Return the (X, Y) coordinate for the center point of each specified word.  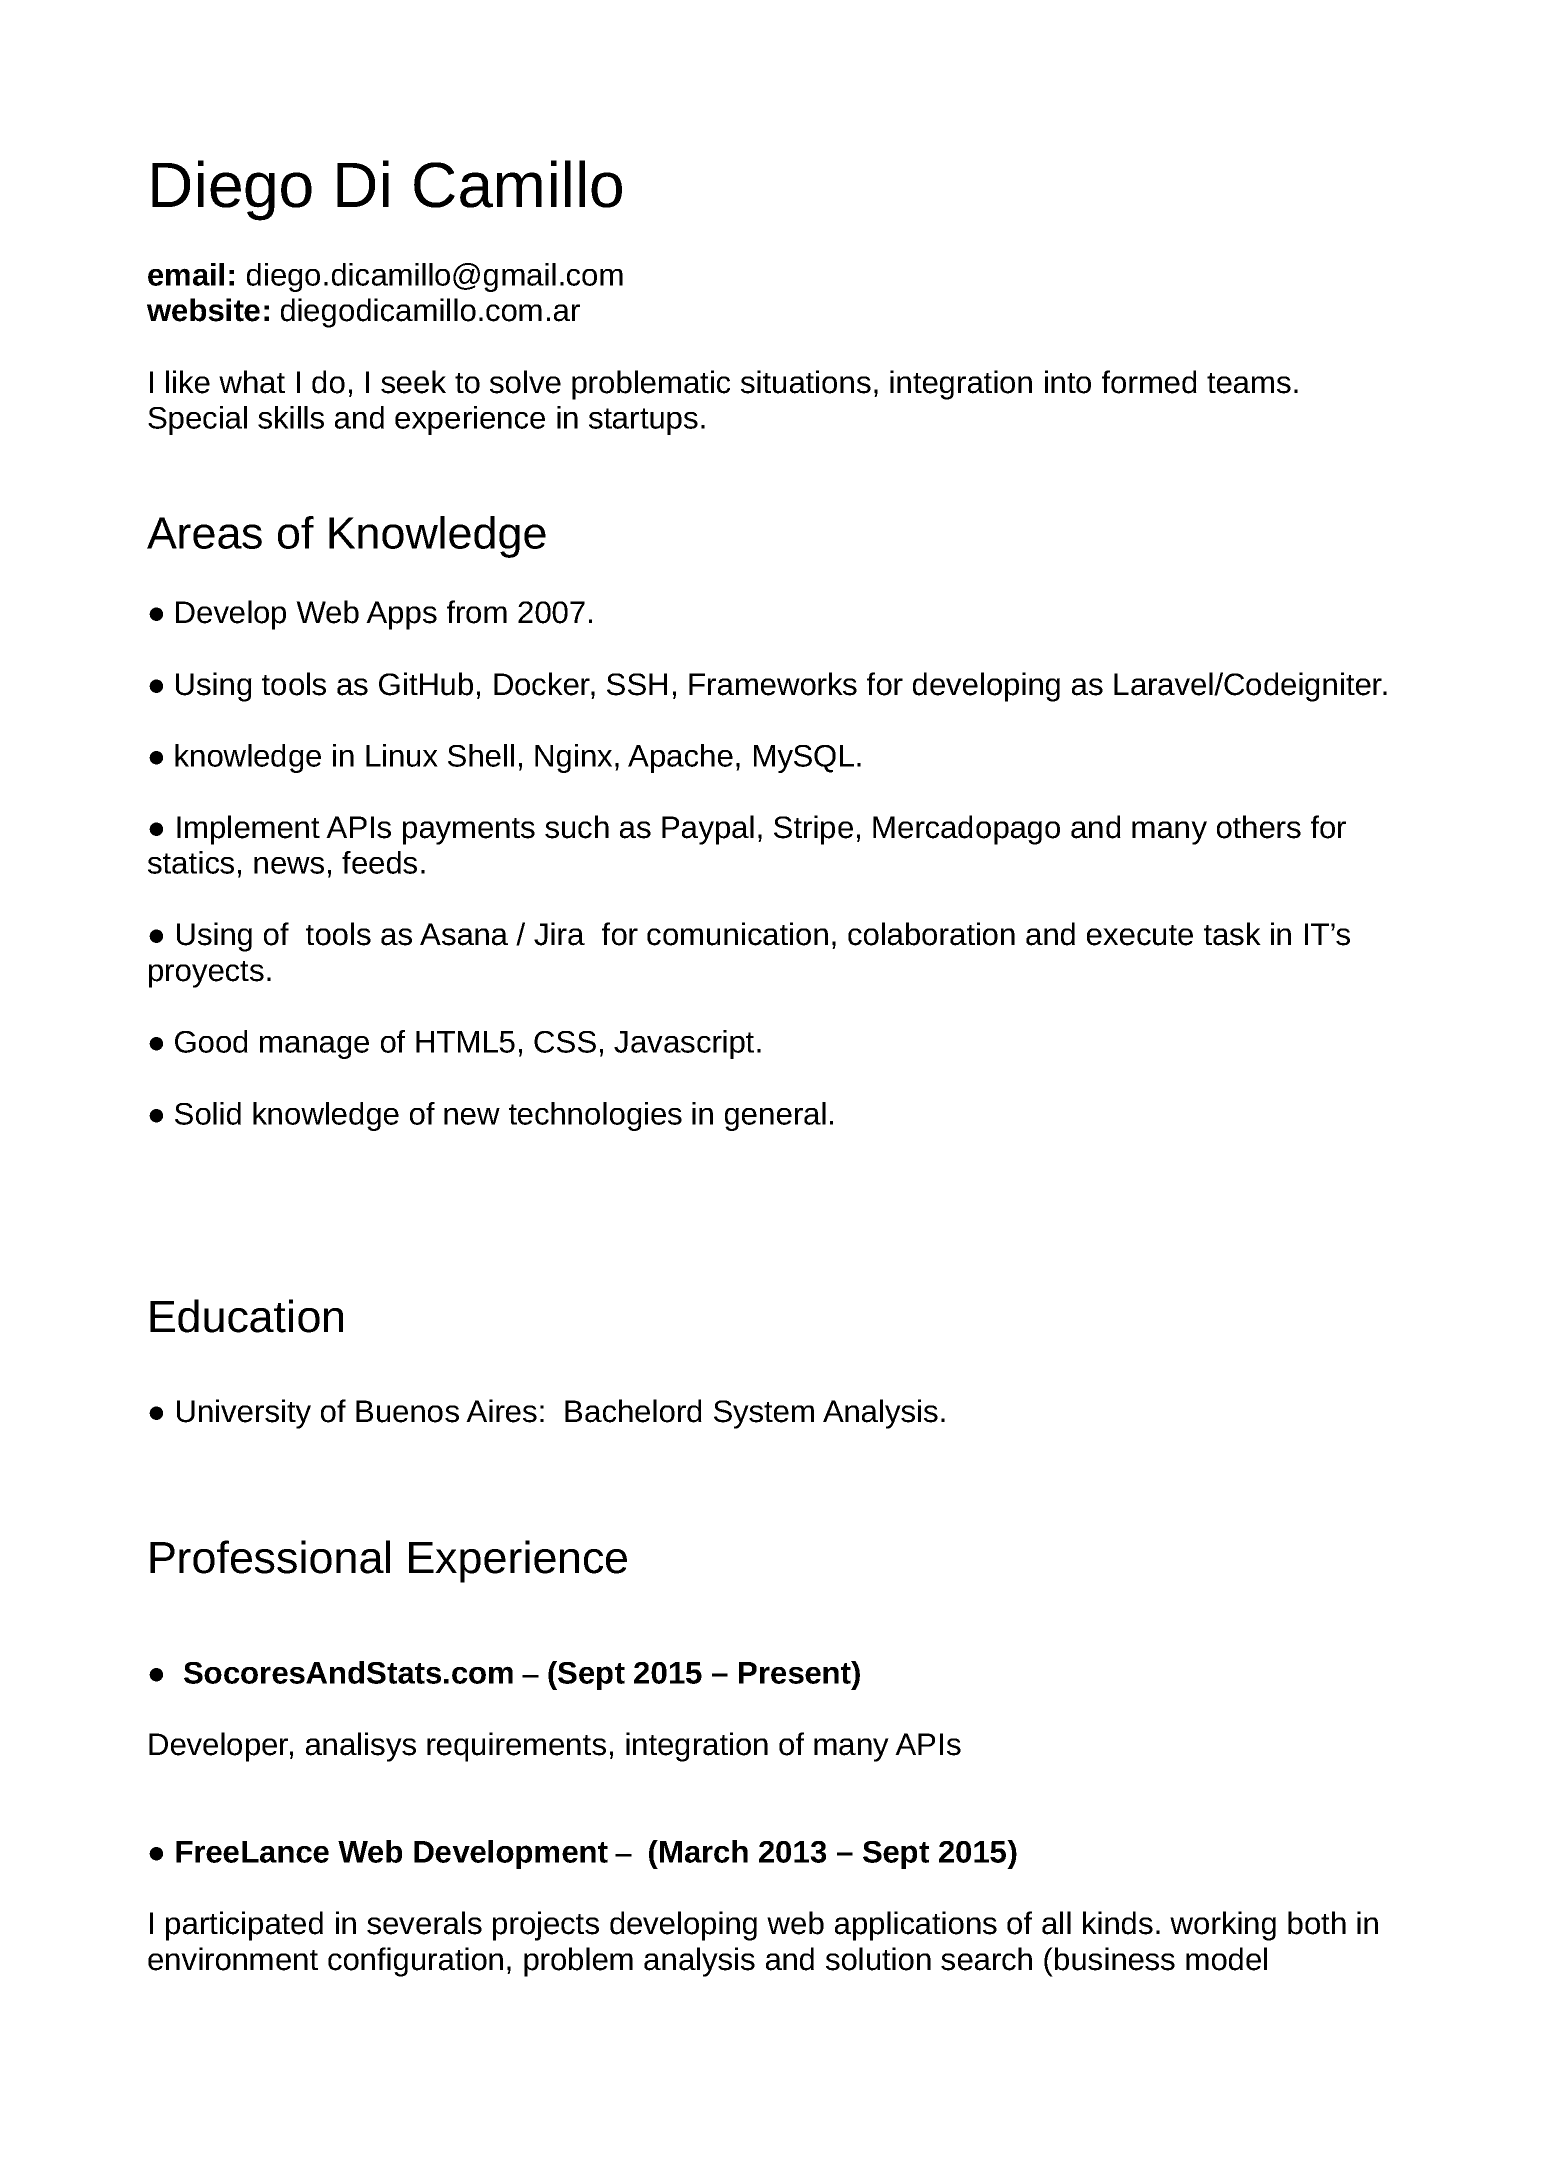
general (775, 1116)
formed (1149, 382)
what (252, 382)
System (764, 1414)
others (1259, 827)
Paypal (708, 830)
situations (806, 382)
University (244, 1414)
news (289, 865)
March (704, 1851)
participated (244, 1926)
